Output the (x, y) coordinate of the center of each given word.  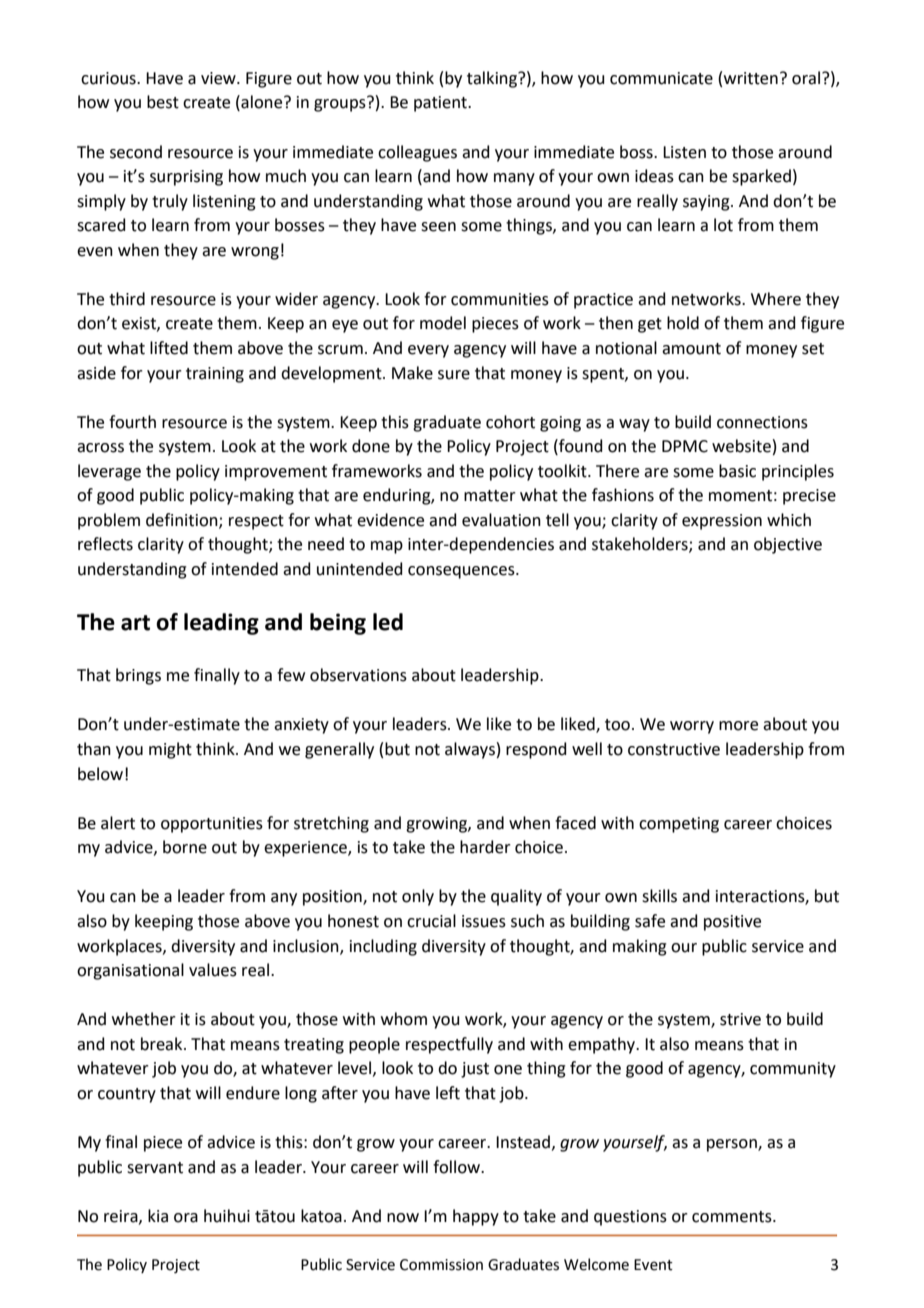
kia (158, 1216)
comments (733, 1217)
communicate (661, 78)
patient (441, 104)
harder (485, 847)
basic (737, 471)
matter (490, 496)
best (163, 102)
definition (183, 520)
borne (185, 847)
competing (679, 825)
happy (476, 1217)
